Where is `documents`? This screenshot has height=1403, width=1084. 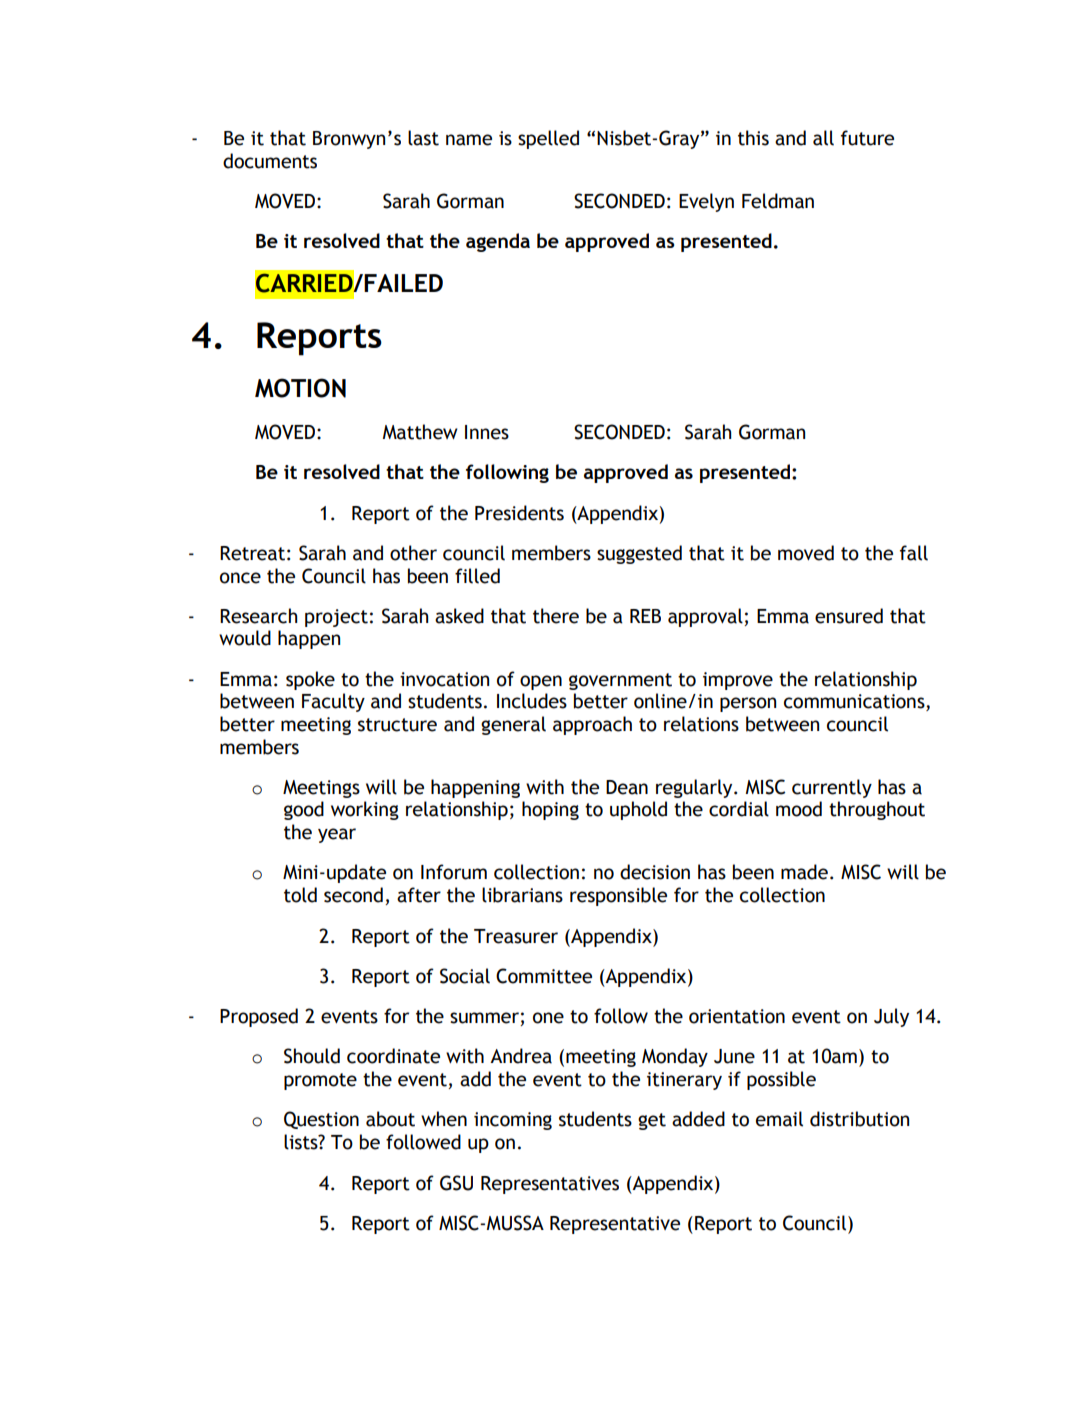
documents is located at coordinates (270, 161).
